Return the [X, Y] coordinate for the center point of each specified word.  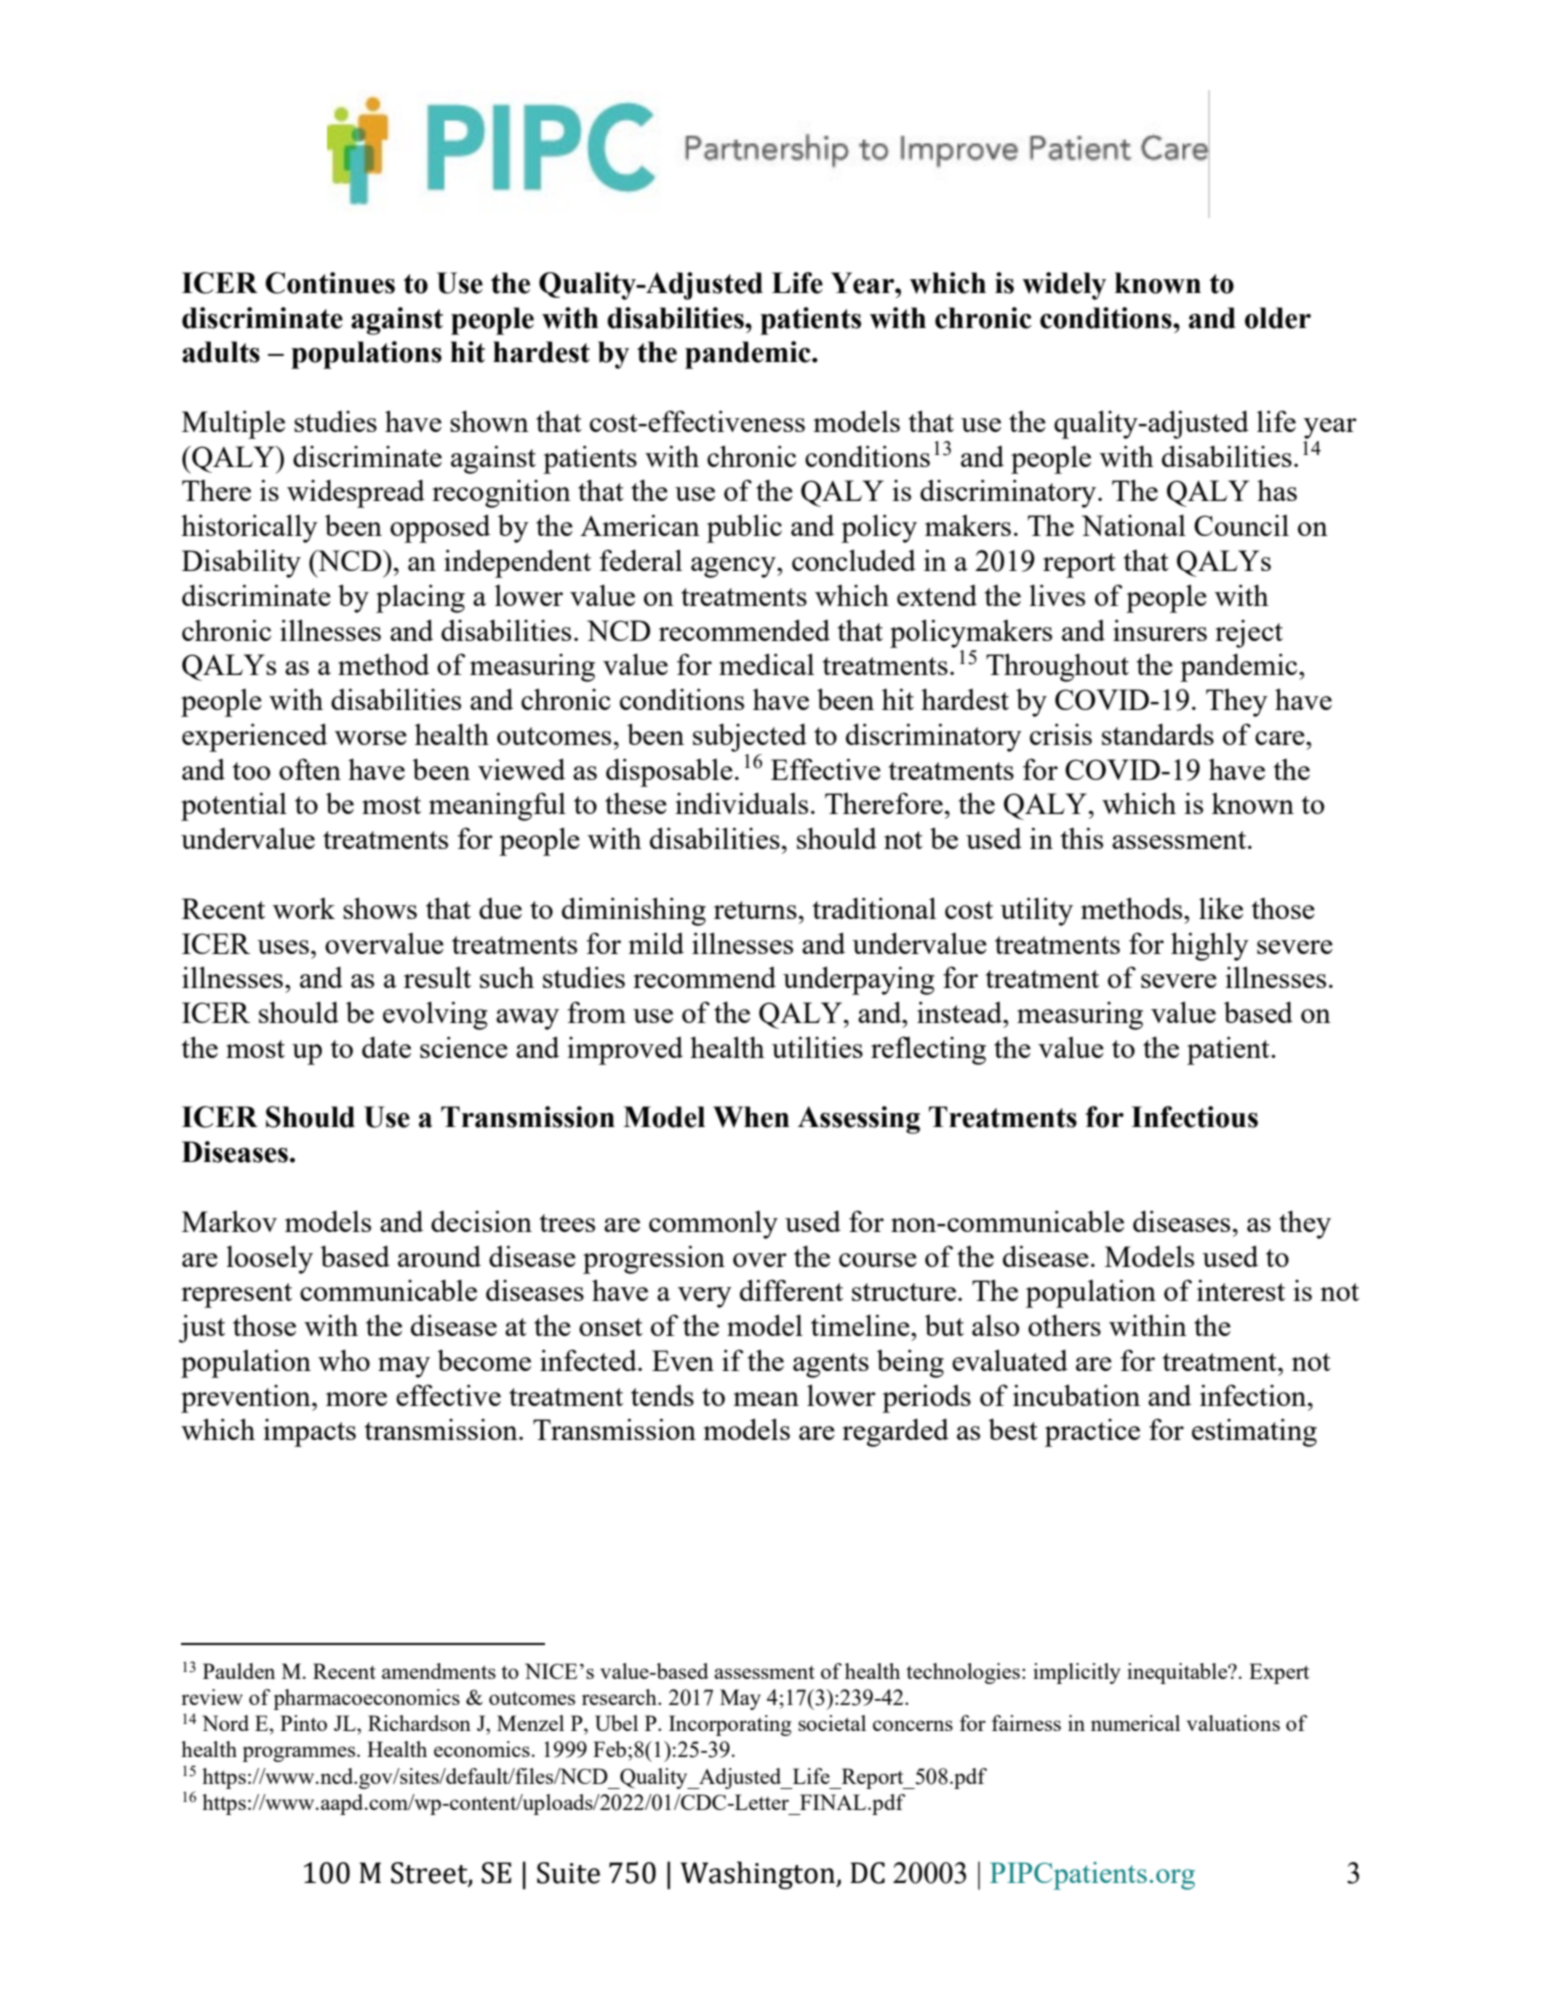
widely [1064, 286]
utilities [817, 1047]
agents [831, 1365]
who [344, 1360]
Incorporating [730, 1725]
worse [371, 738]
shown [489, 421]
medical [766, 664]
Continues [330, 283]
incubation [1076, 1395]
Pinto [303, 1723]
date [386, 1047]
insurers [1160, 630]
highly [1210, 946]
